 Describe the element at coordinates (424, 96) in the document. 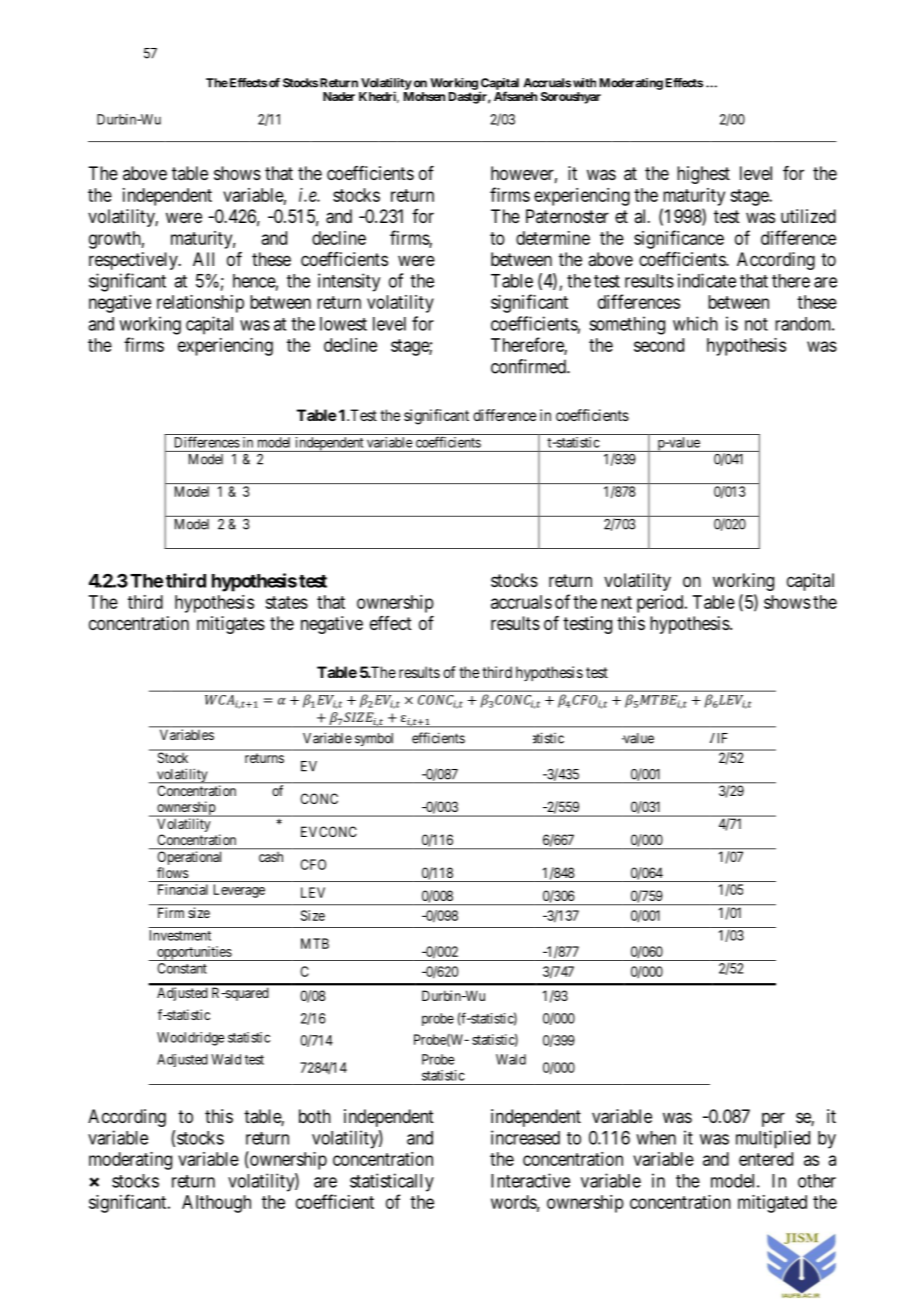

I see `Mohsen` at that location.
